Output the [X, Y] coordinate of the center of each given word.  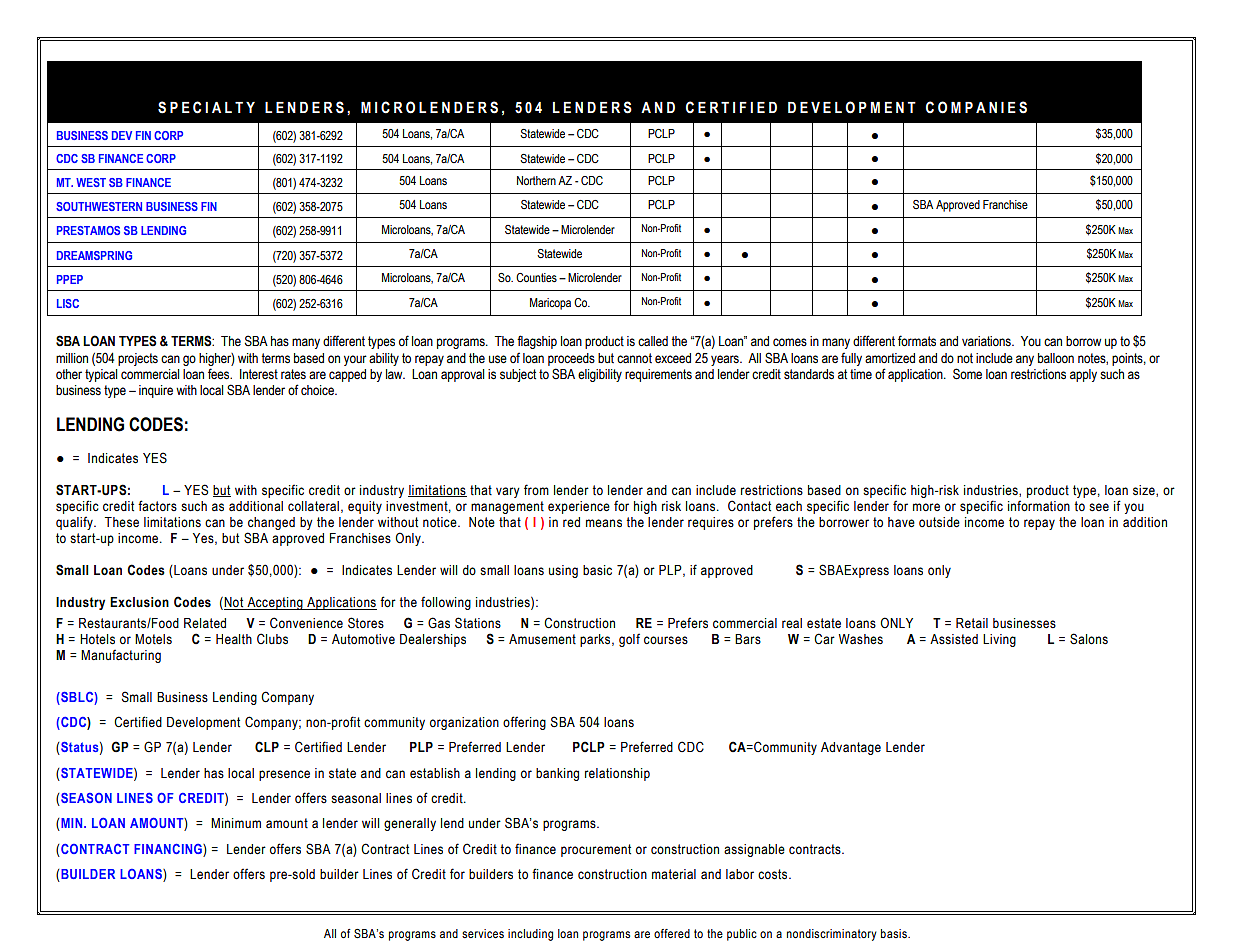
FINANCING [169, 849]
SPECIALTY [206, 107]
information [1039, 506]
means [604, 523]
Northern [536, 180]
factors [157, 506]
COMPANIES [976, 107]
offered [672, 933]
